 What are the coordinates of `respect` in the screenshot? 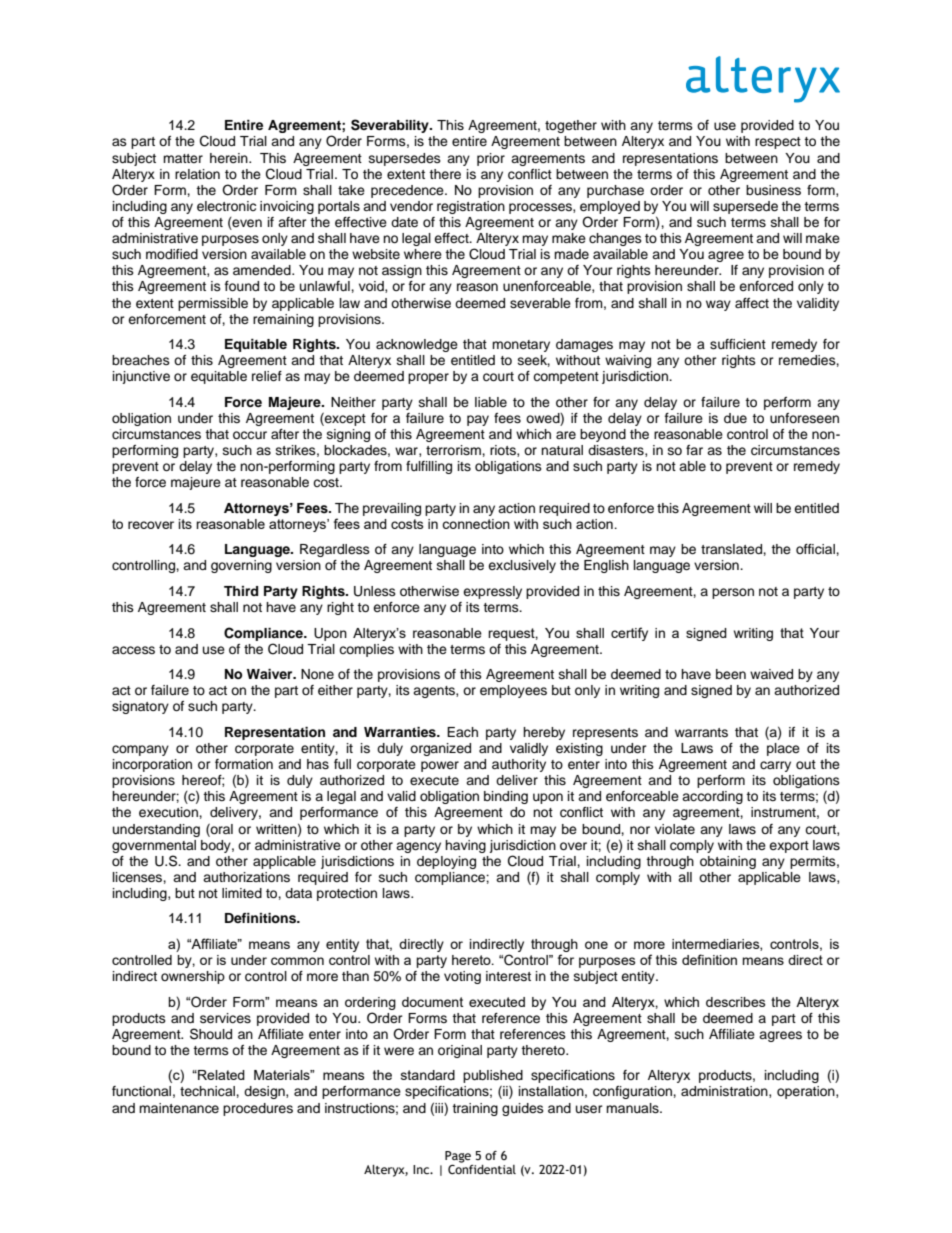 It's located at (778, 143).
